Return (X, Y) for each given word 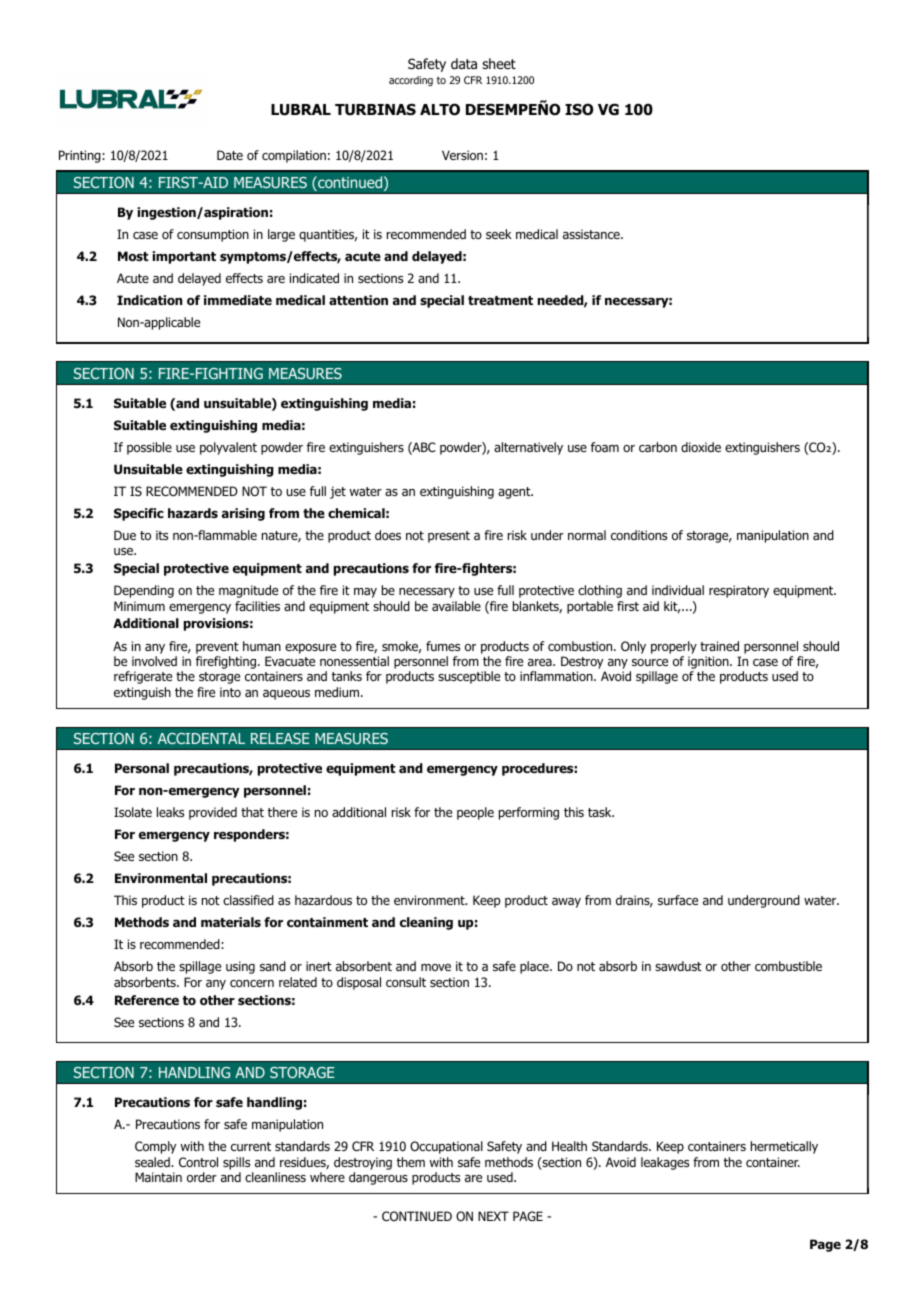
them (411, 1162)
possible (149, 448)
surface (678, 900)
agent (515, 493)
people (475, 813)
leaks (170, 812)
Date (230, 155)
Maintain (158, 1177)
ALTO (440, 109)
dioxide (701, 447)
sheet (499, 63)
